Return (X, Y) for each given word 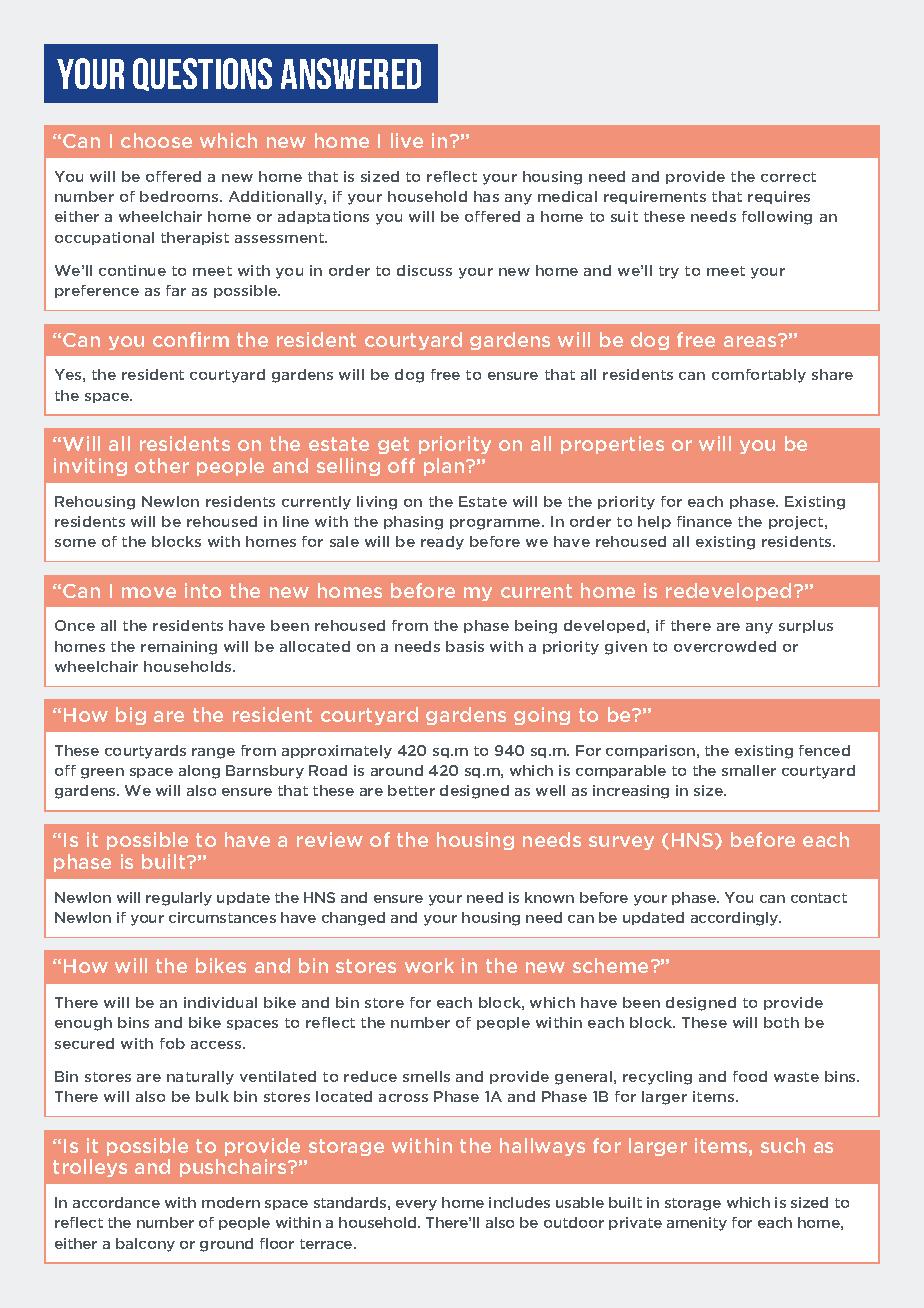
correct (788, 177)
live (407, 140)
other (162, 465)
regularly (179, 899)
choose (156, 140)
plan (445, 467)
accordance (116, 1202)
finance (704, 521)
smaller (749, 770)
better (411, 790)
